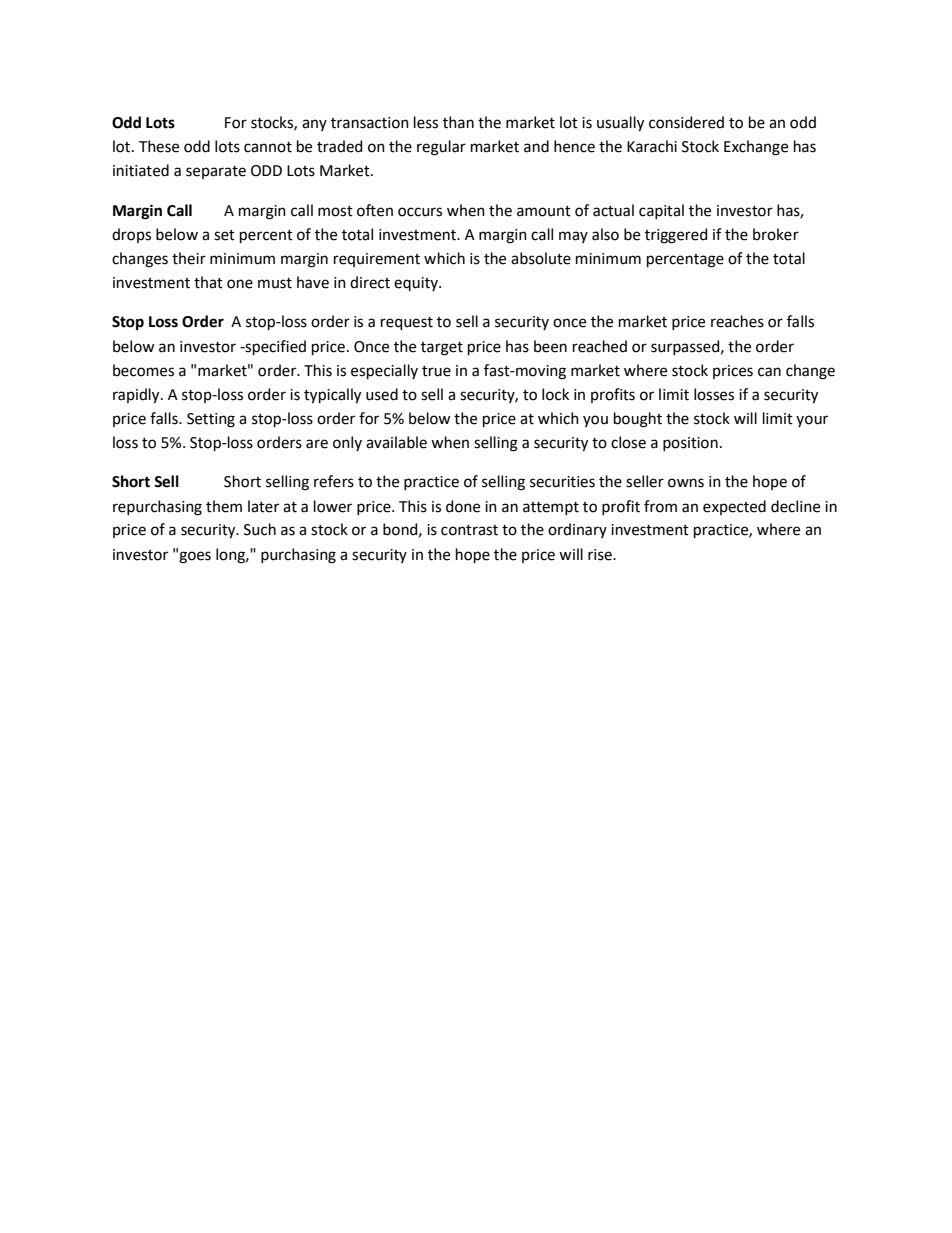  What do you see at coordinates (555, 394) in the screenshot?
I see `lock` at bounding box center [555, 394].
